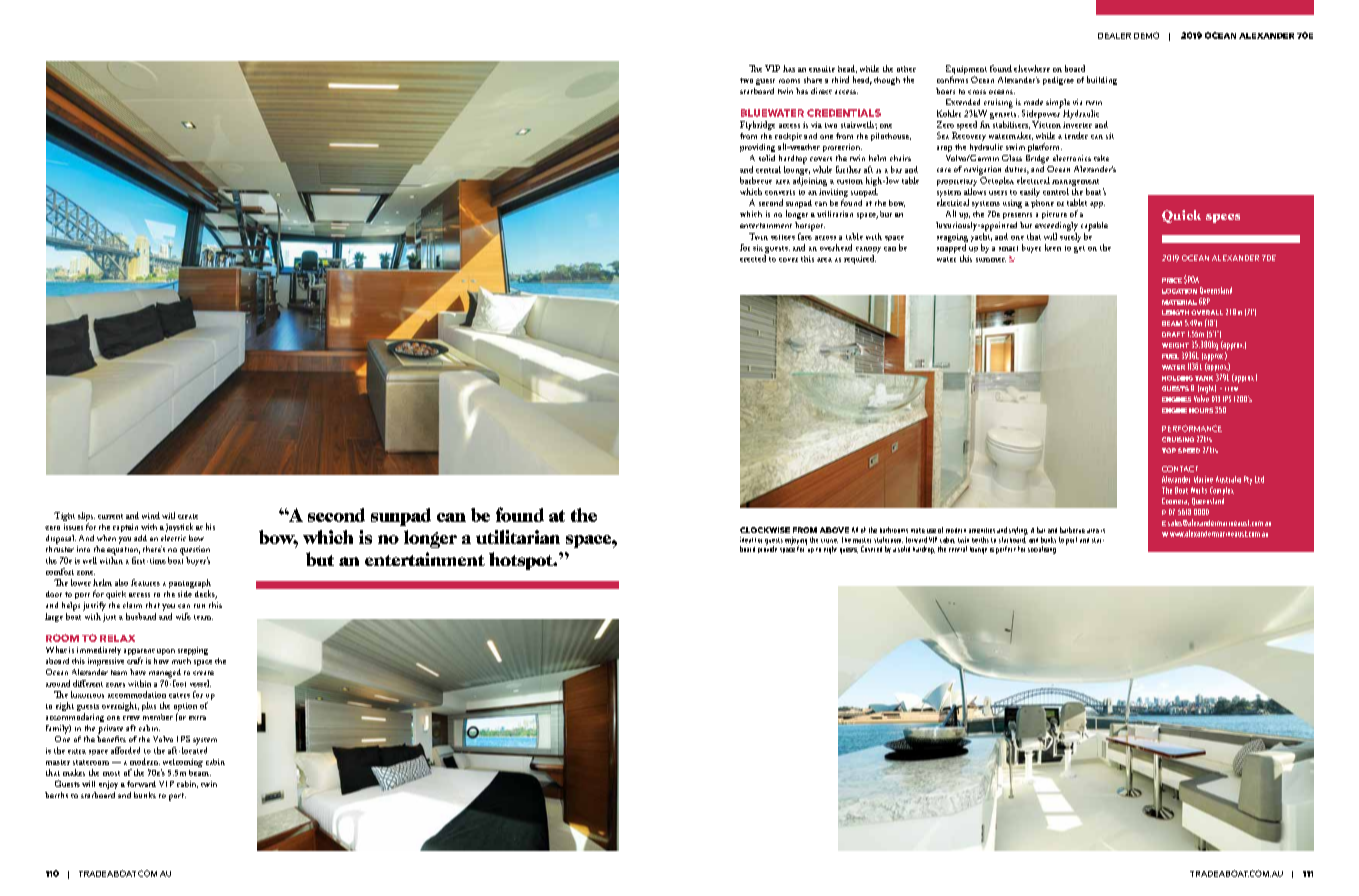  What do you see at coordinates (813, 80) in the screenshot?
I see `share` at bounding box center [813, 80].
